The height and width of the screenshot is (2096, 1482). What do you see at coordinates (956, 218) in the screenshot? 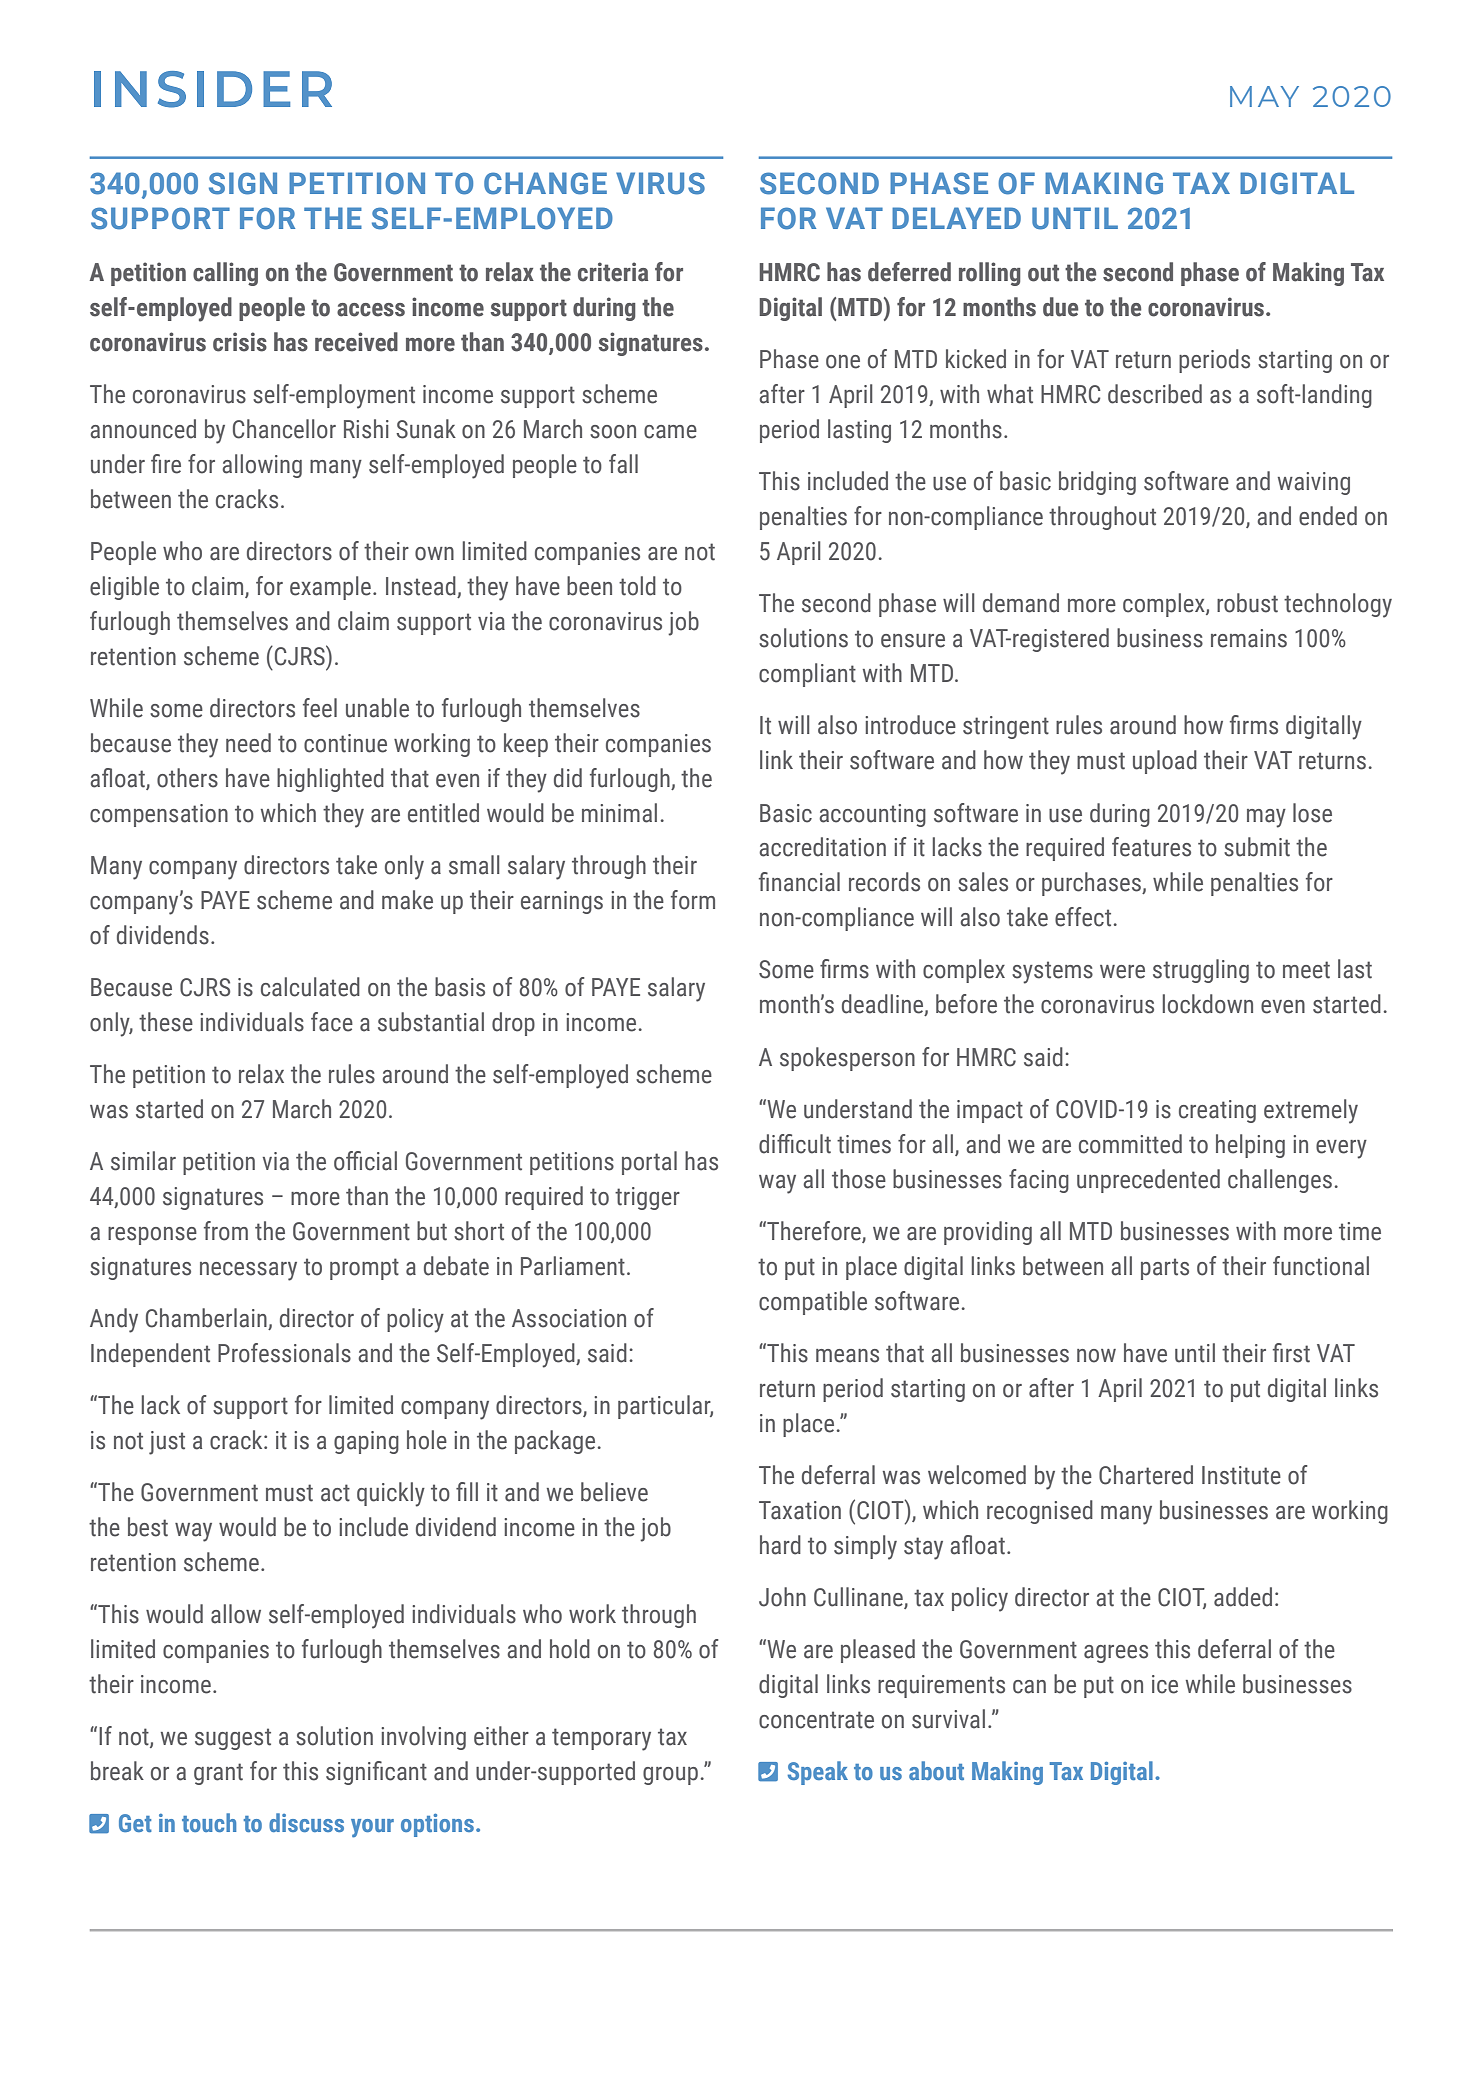
I see `DELAYED` at bounding box center [956, 218].
